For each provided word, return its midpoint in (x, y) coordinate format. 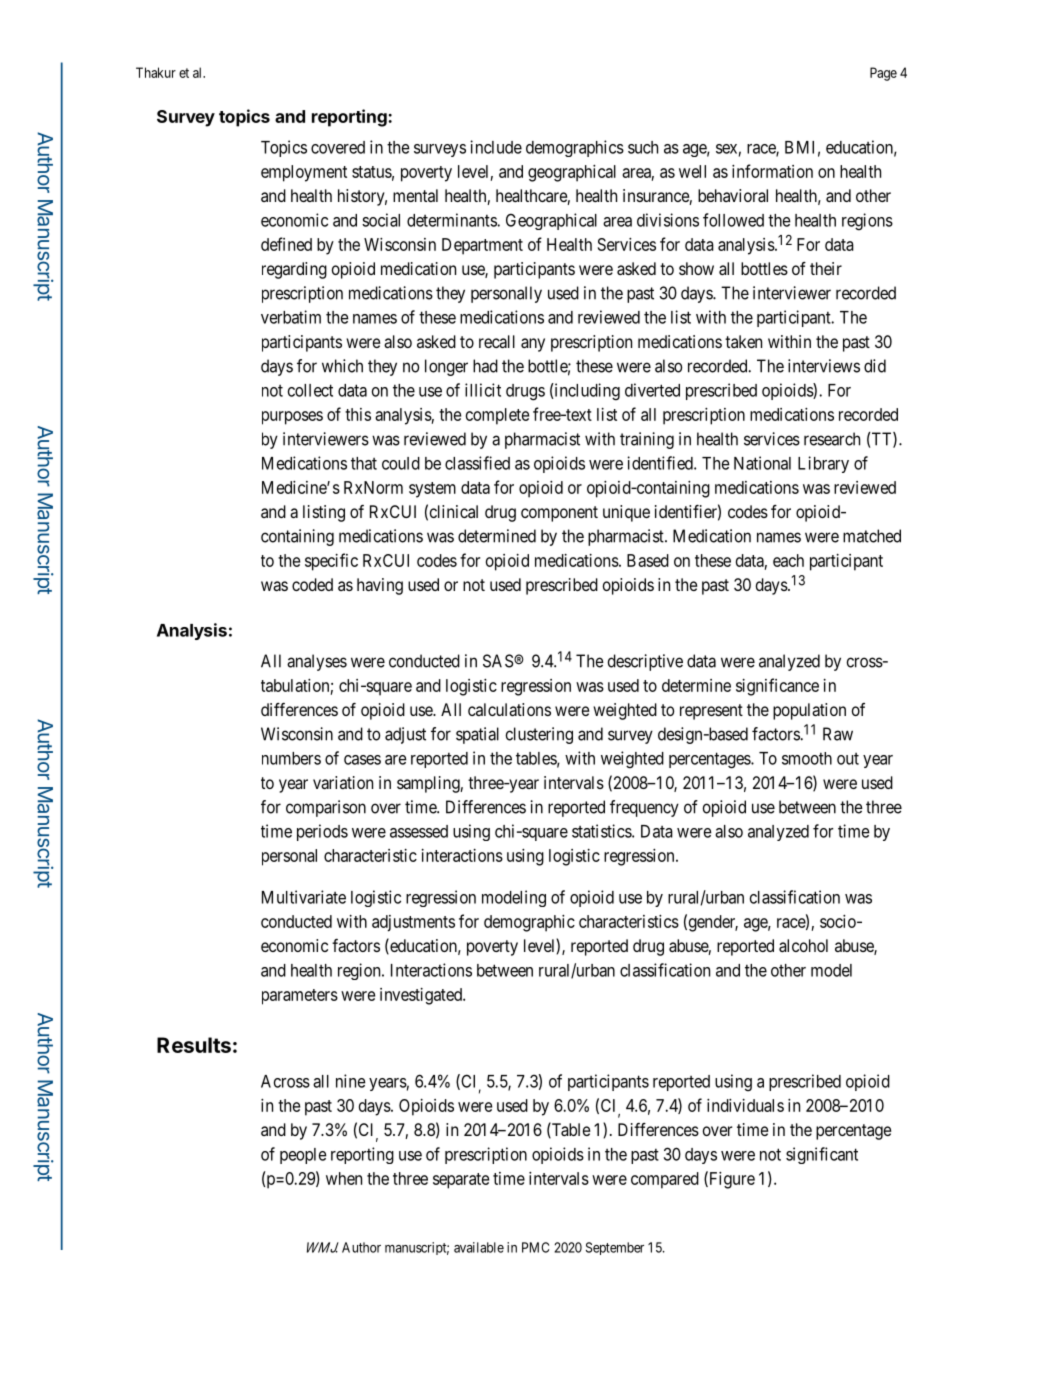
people (303, 1156)
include (496, 147)
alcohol (803, 945)
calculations (509, 709)
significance (777, 687)
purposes (292, 418)
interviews (824, 366)
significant (822, 1155)
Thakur (156, 72)
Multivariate (304, 897)
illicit (483, 390)
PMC (535, 1247)
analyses (317, 662)
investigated (422, 996)
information (772, 171)
